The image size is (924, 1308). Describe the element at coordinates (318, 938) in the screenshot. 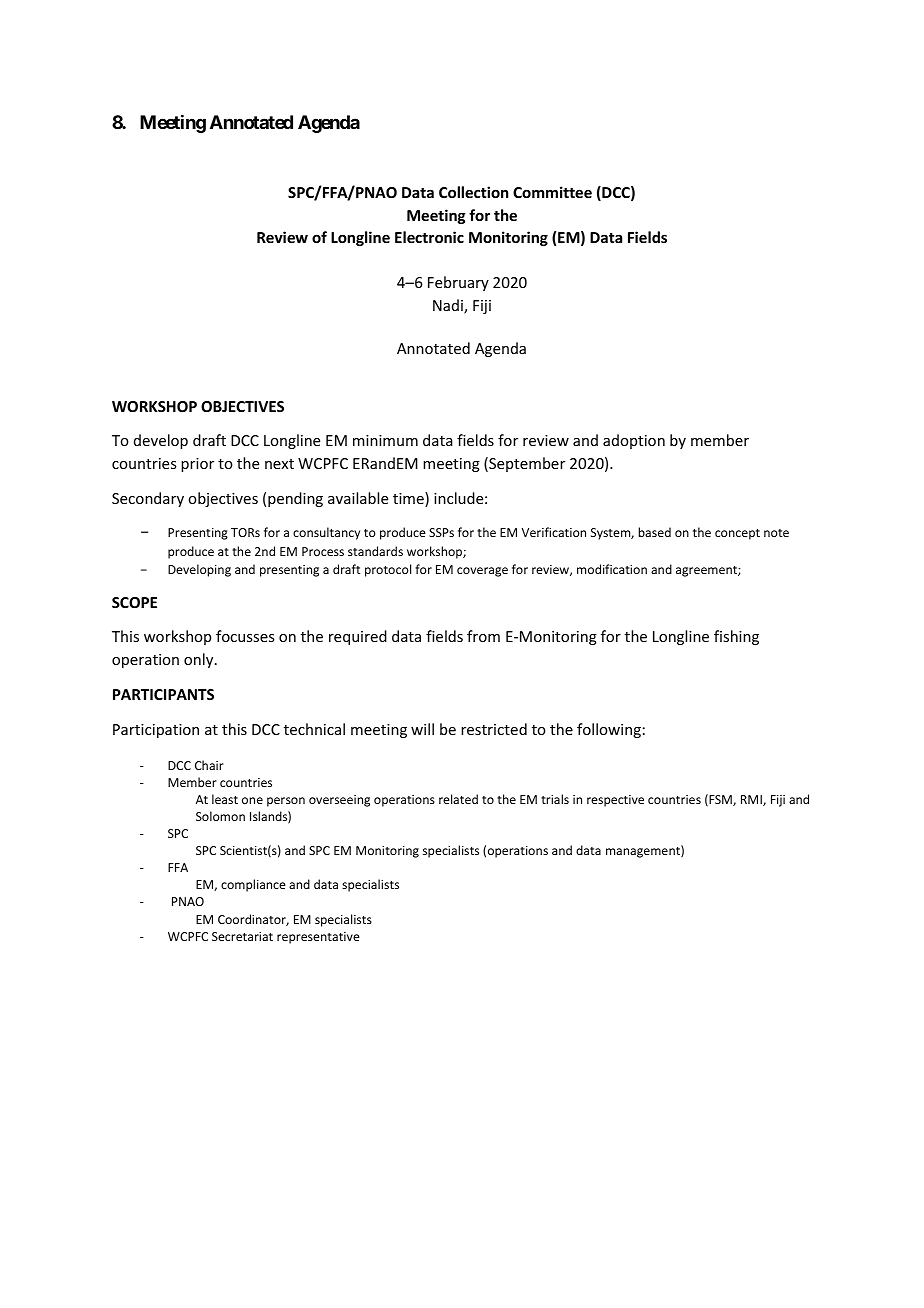

I see `representative` at that location.
